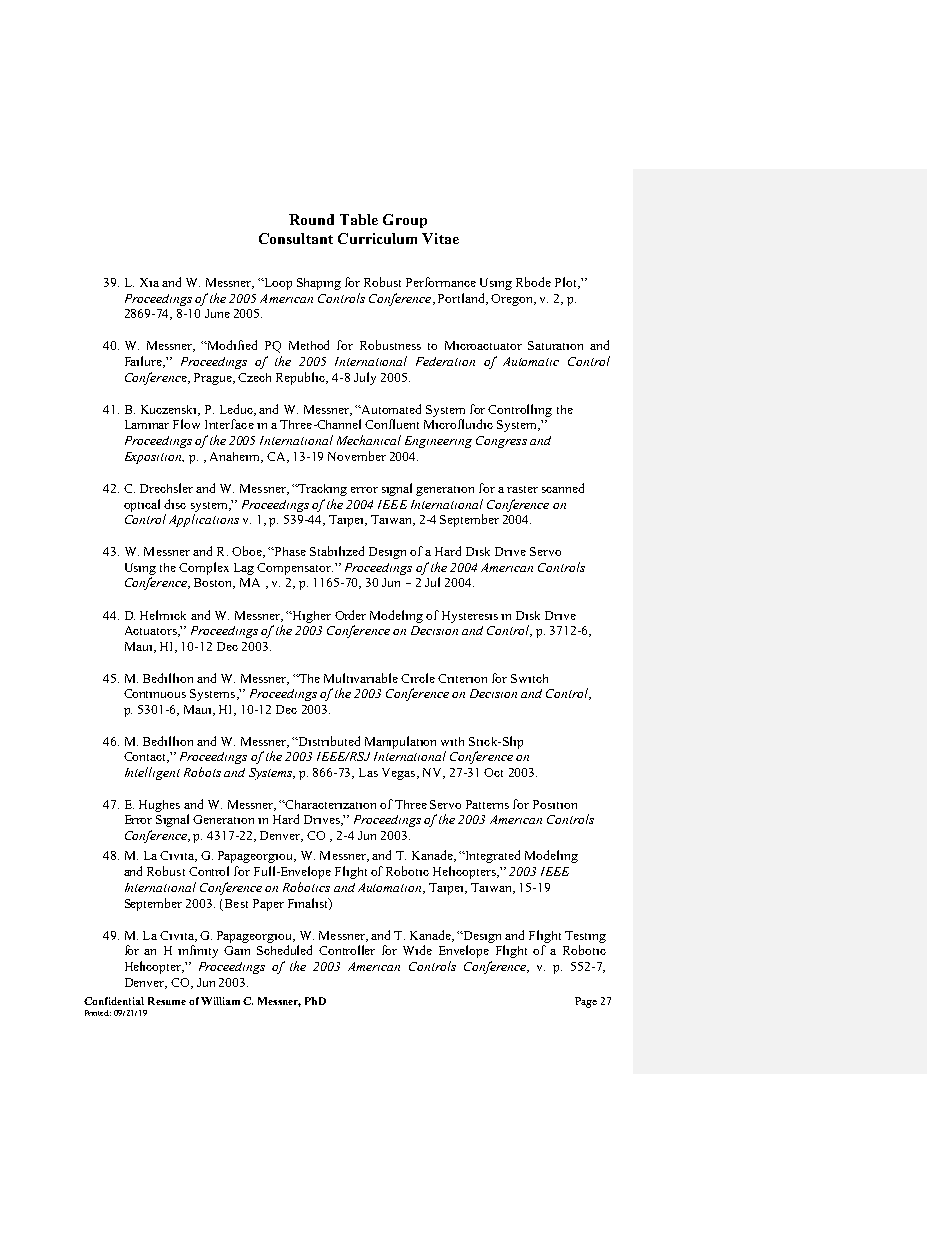  What do you see at coordinates (359, 219) in the image?
I see `Table` at bounding box center [359, 219].
